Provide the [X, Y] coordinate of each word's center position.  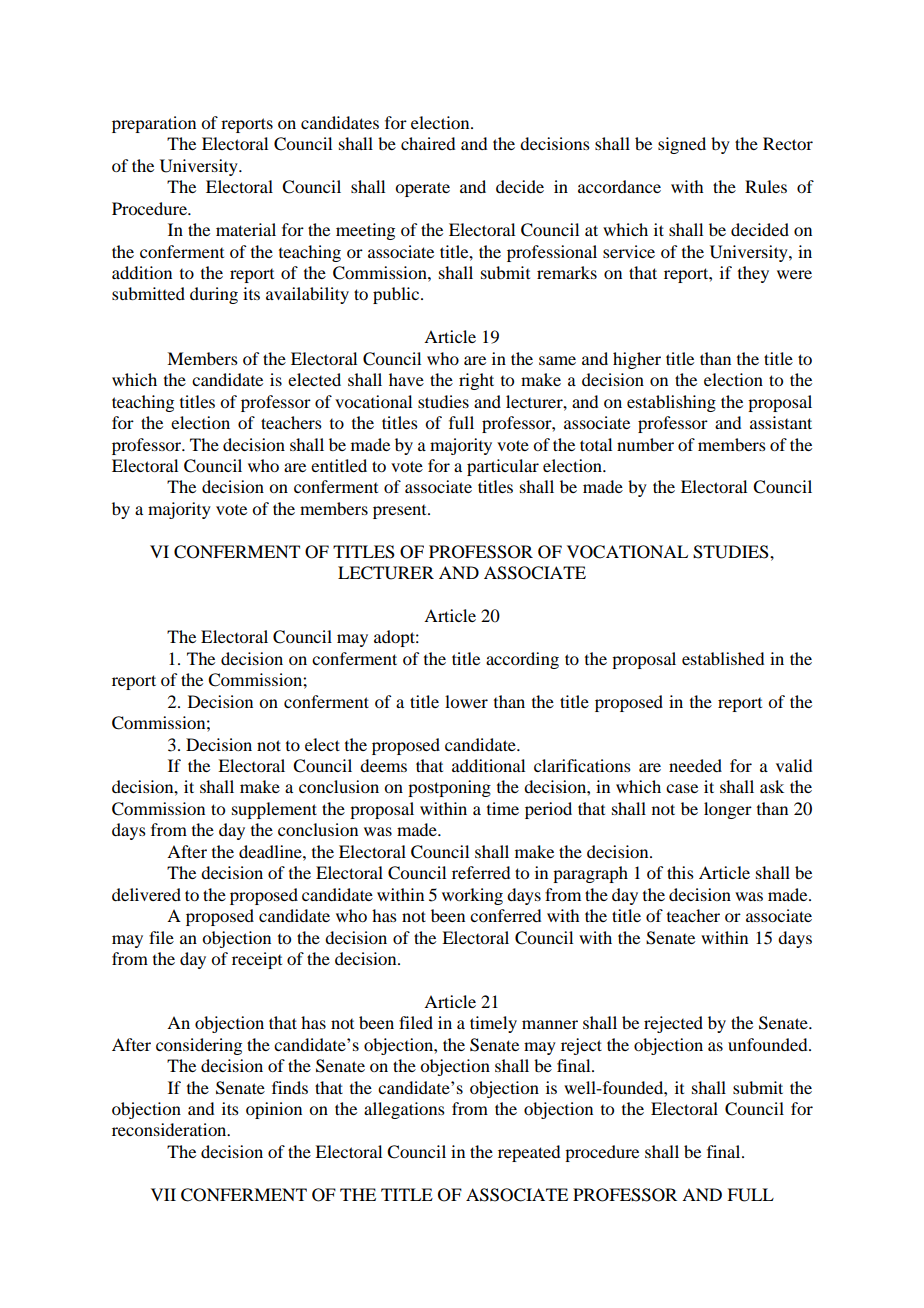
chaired [428, 143]
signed [682, 145]
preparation [154, 124]
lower [466, 701]
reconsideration [170, 1129]
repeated [529, 1153]
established [723, 658]
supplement [274, 810]
